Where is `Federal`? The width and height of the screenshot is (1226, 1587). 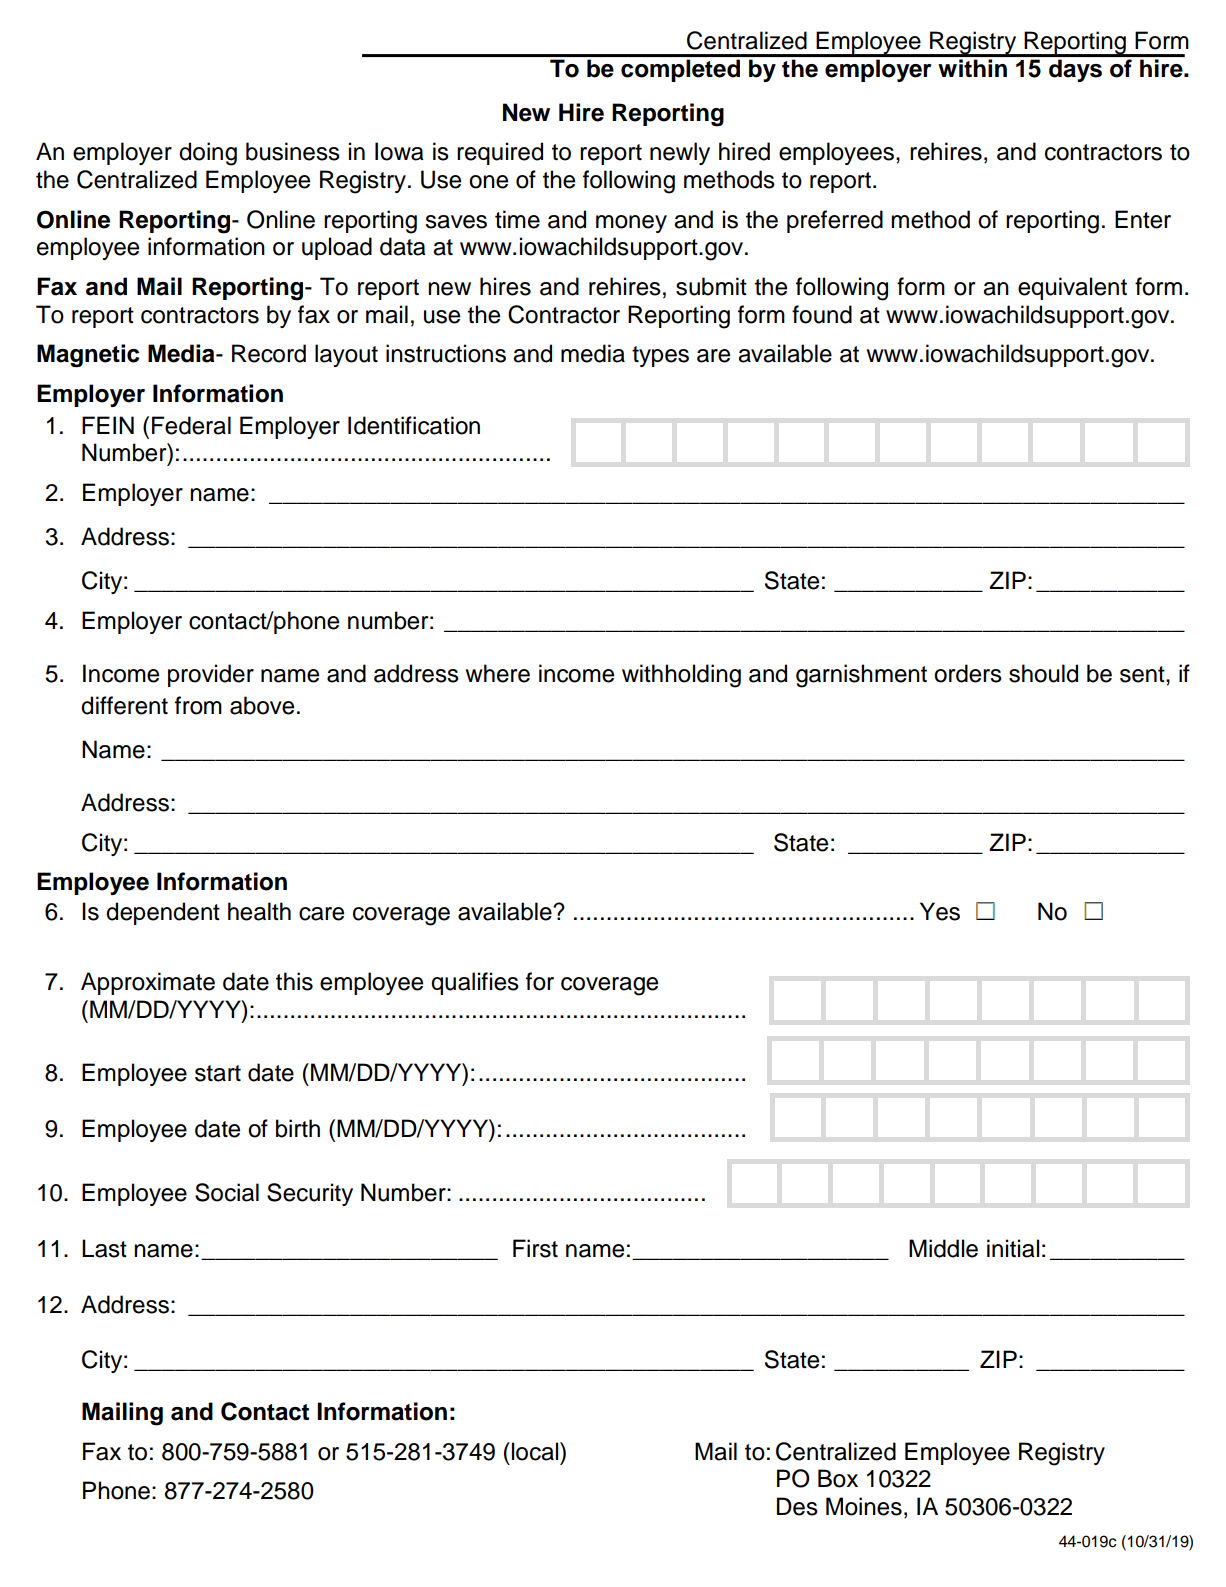 Federal is located at coordinates (191, 425).
